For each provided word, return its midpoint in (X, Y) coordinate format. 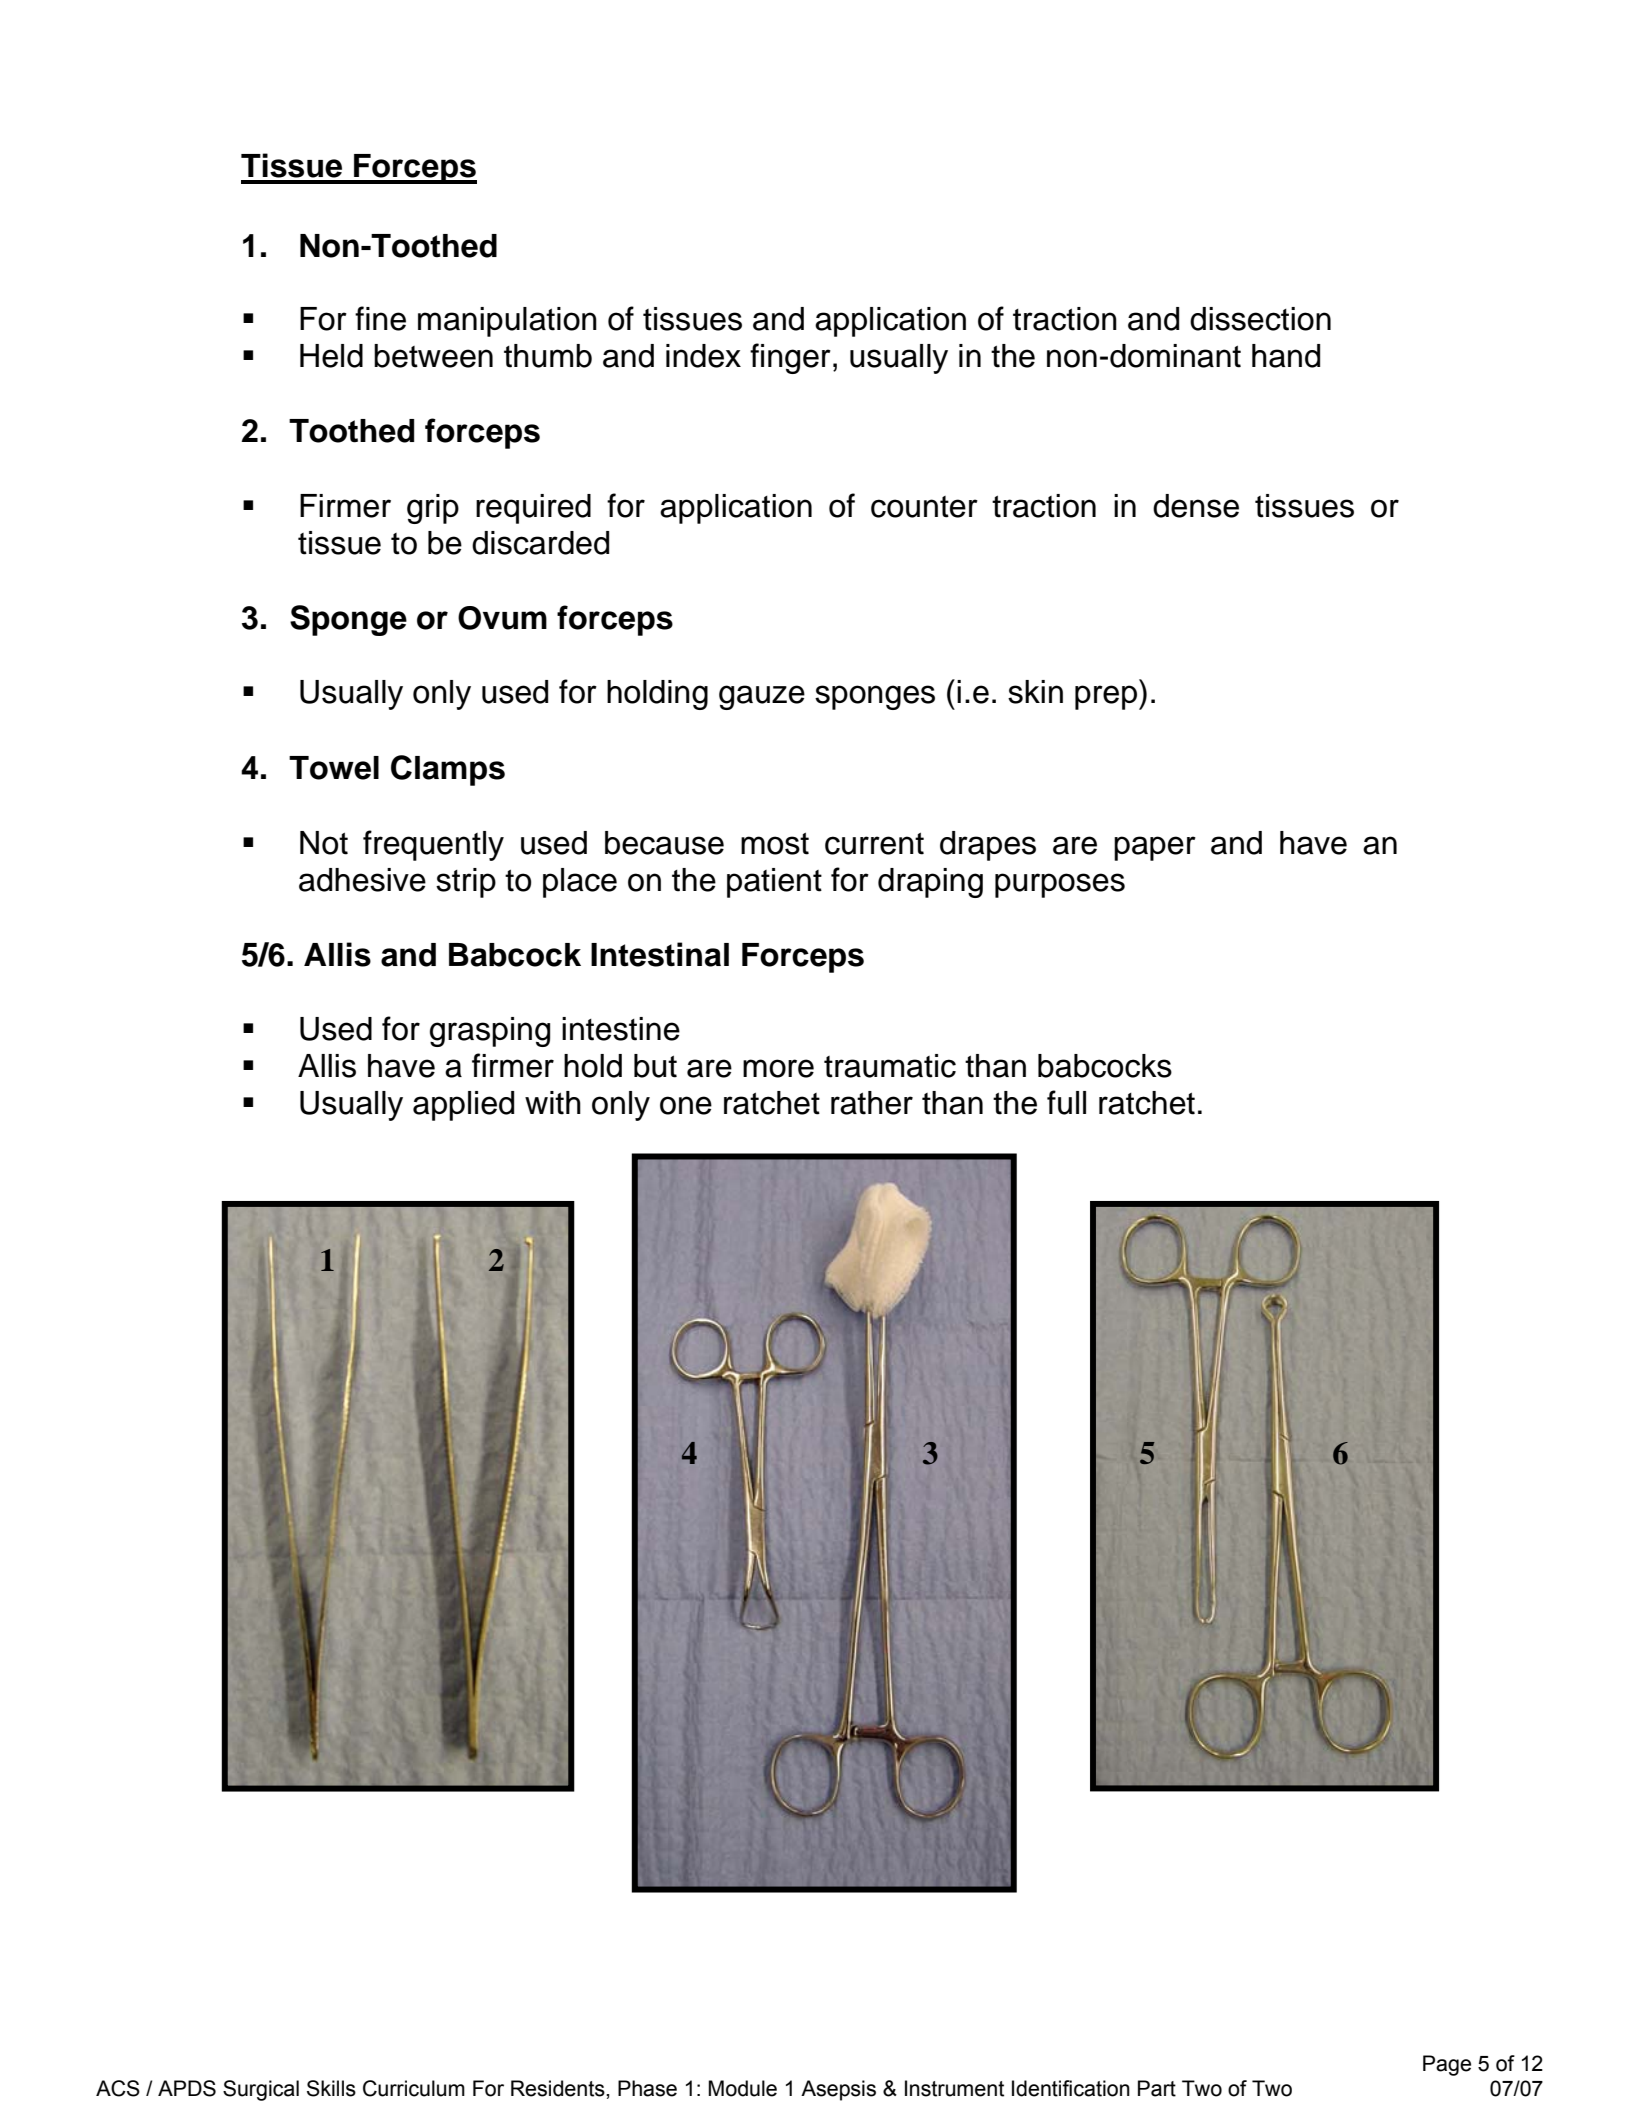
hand (1286, 356)
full (1066, 1102)
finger (790, 358)
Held (331, 356)
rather (872, 1103)
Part (1157, 2088)
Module (742, 2088)
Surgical (261, 2090)
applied (463, 1106)
